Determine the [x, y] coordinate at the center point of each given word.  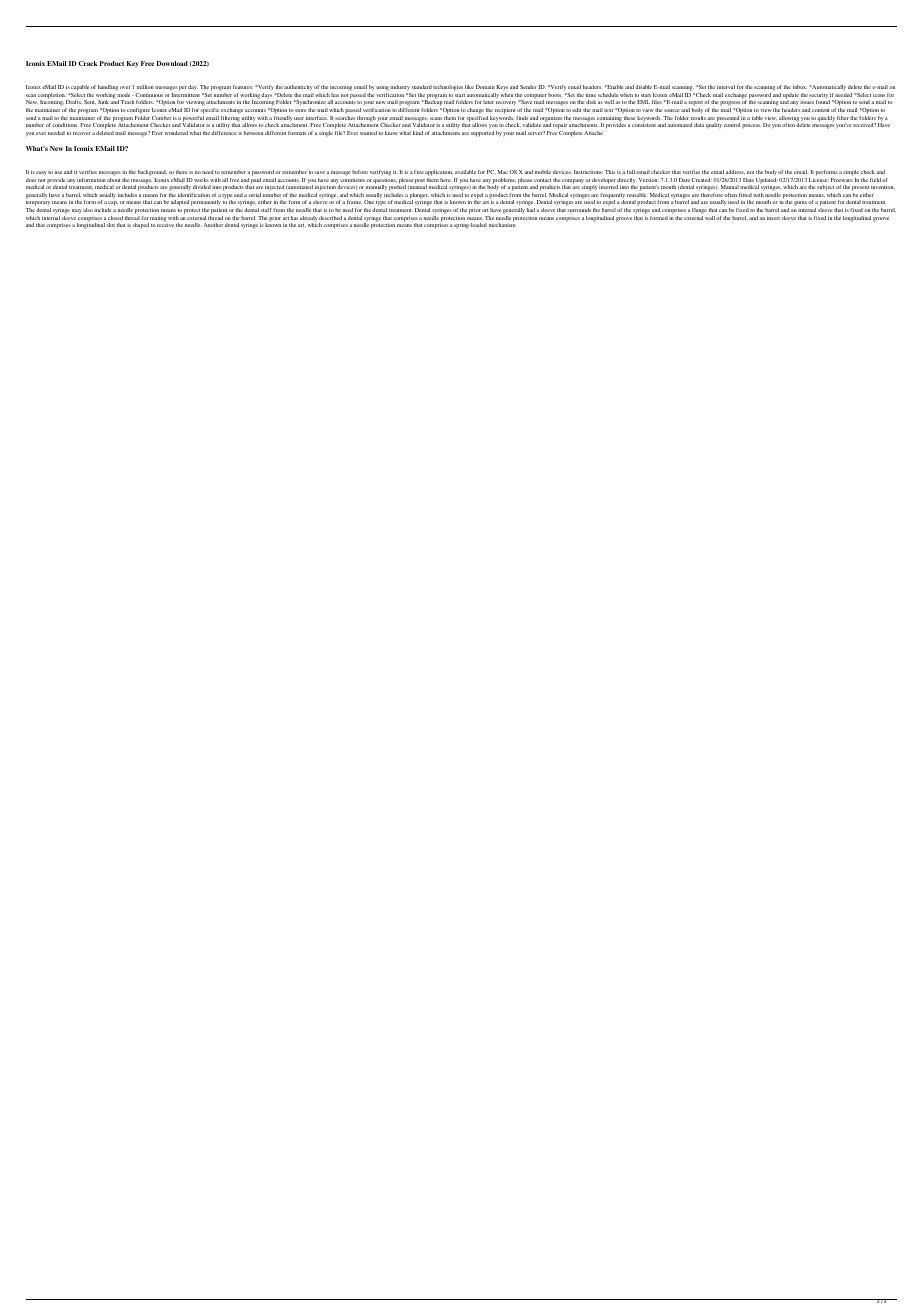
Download [172, 63]
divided [202, 187]
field [875, 180]
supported [482, 134]
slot [110, 225]
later [488, 102]
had [532, 210]
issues [807, 102]
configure [138, 111]
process [751, 126]
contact [542, 180]
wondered [176, 133]
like [469, 87]
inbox [800, 87]
